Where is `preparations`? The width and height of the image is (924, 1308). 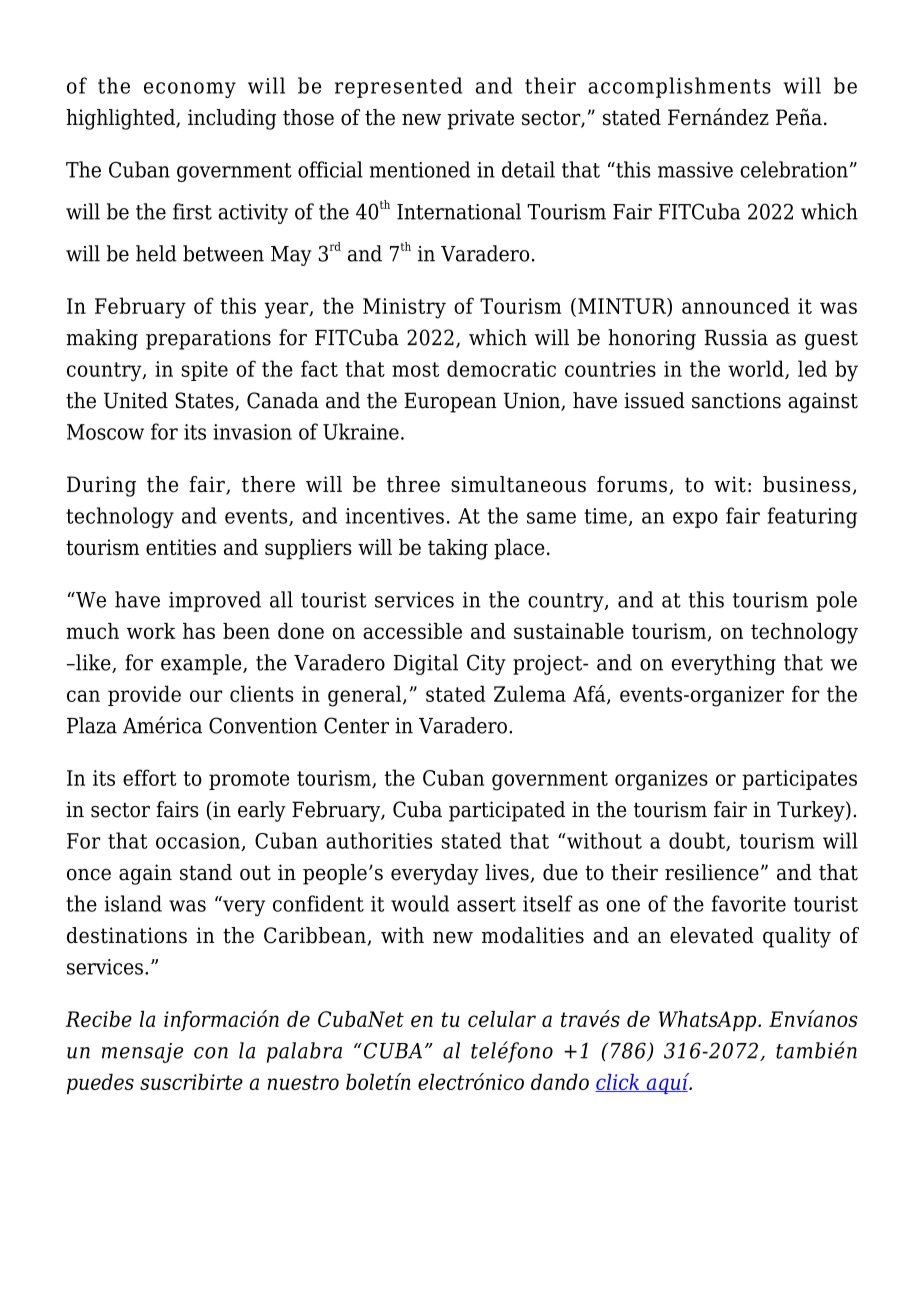
preparations is located at coordinates (208, 339).
